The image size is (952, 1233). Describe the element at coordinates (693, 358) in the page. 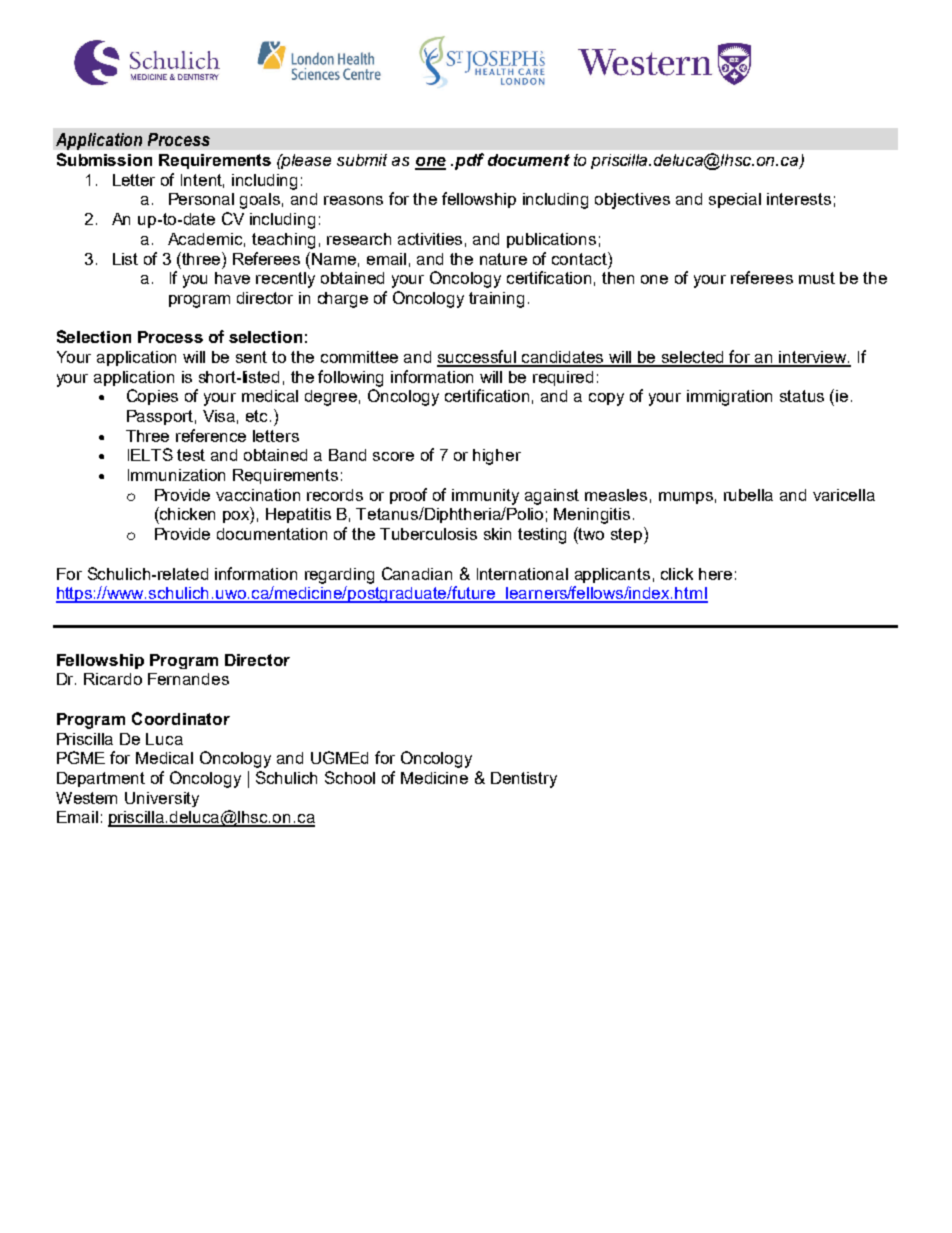

I see `selected` at that location.
